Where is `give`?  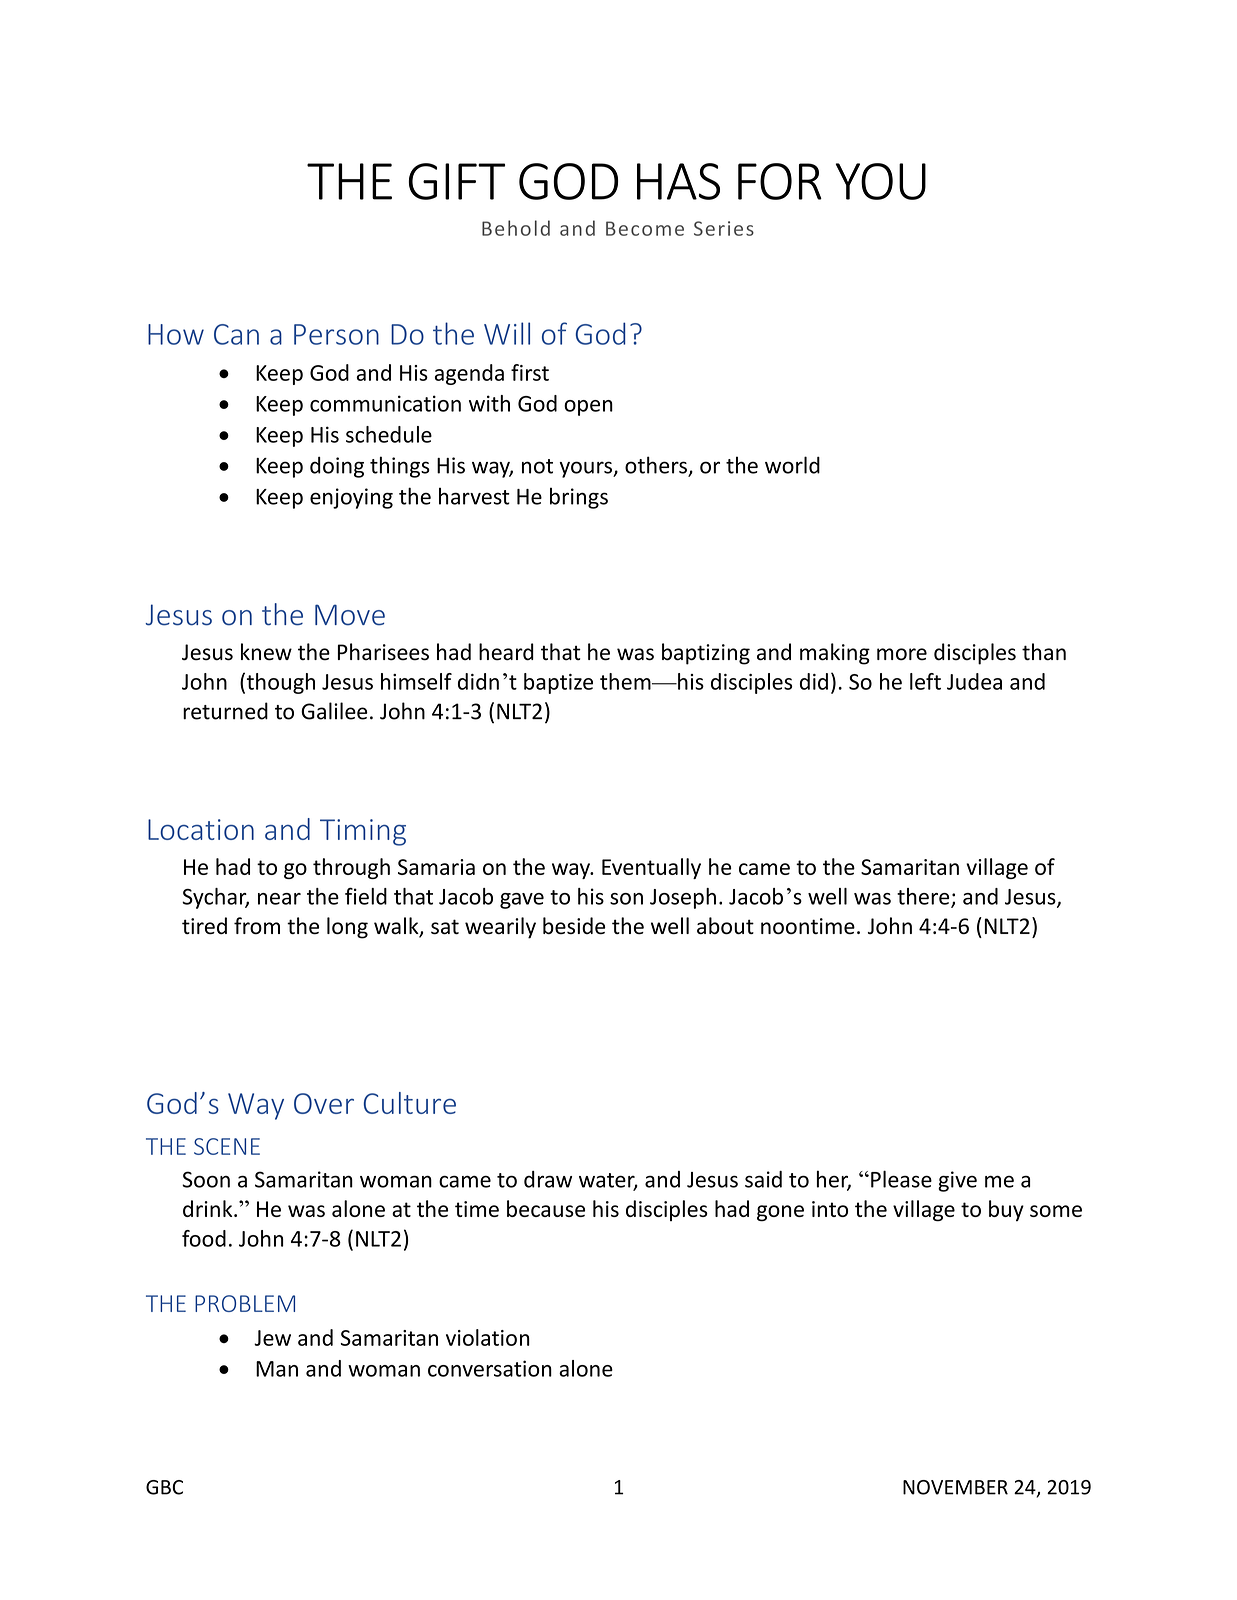 give is located at coordinates (957, 1181).
